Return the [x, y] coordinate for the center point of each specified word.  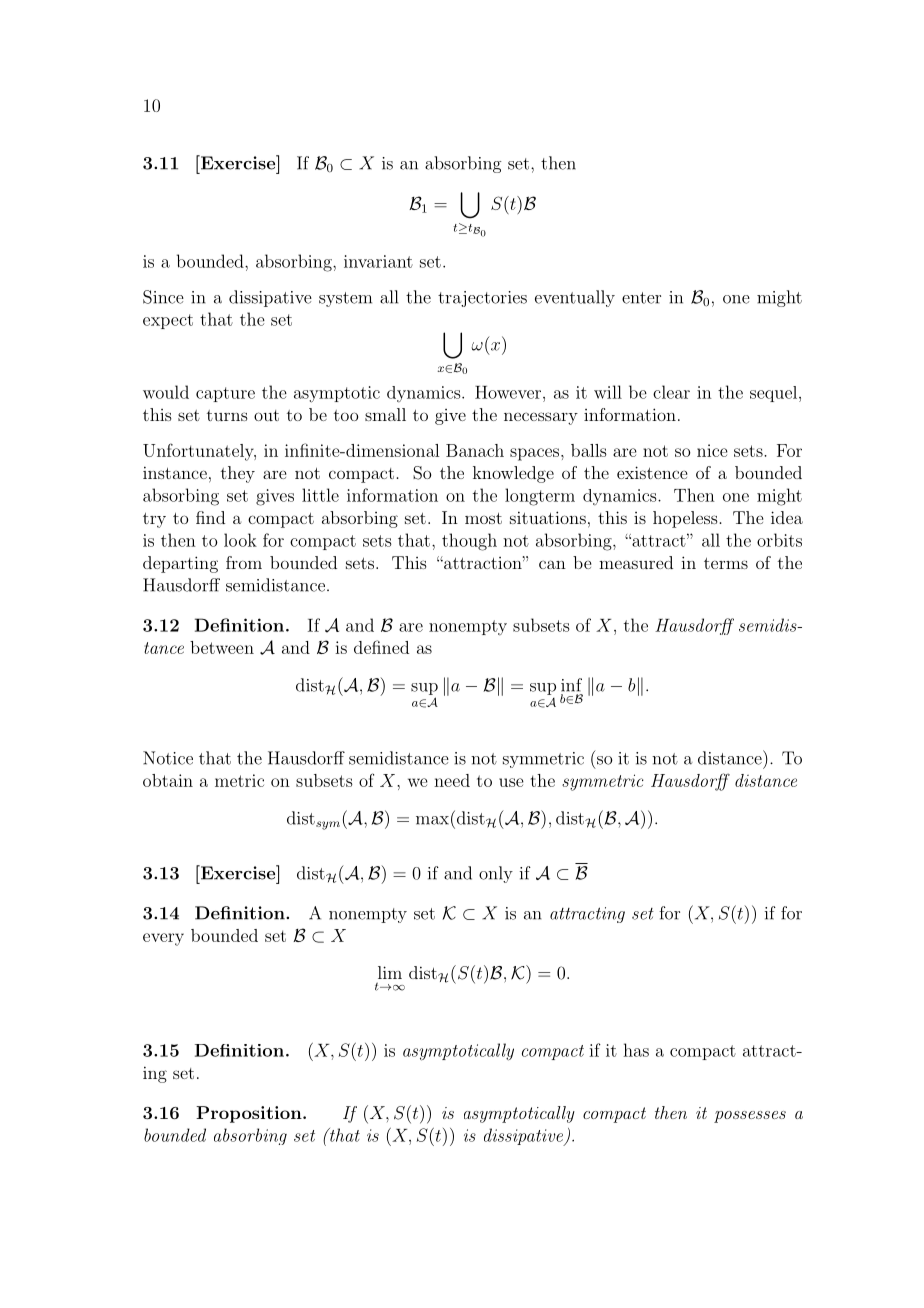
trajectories [482, 299]
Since [163, 297]
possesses [750, 1117]
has [636, 1050]
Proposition [250, 1114]
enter [641, 298]
